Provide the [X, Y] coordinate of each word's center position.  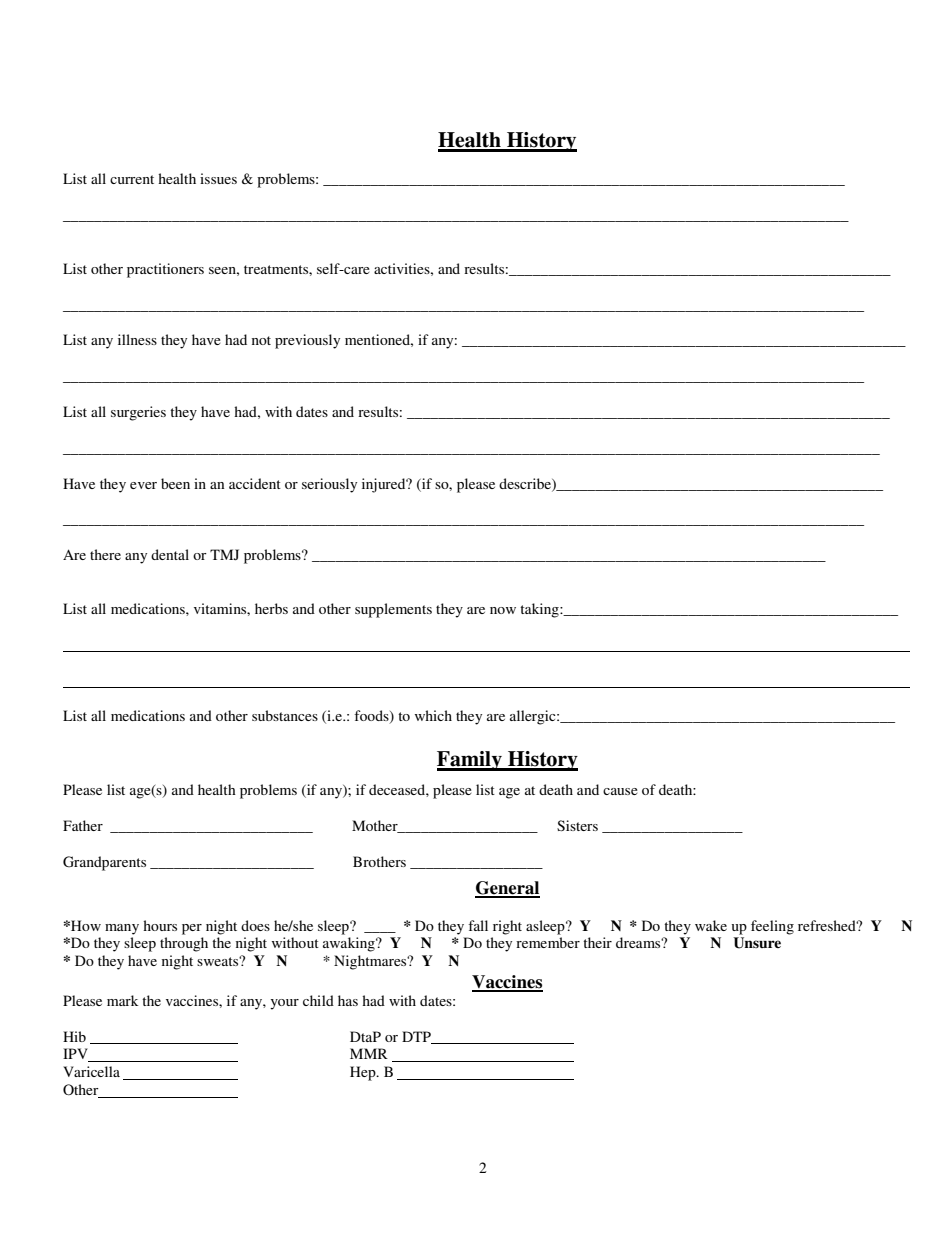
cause [620, 791]
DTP [417, 1037]
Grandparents [104, 863]
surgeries [138, 413]
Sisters [577, 825]
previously [307, 341]
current [132, 179]
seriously [329, 485]
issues [218, 178]
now [503, 610]
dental [170, 554]
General [507, 889]
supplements [393, 610]
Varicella [91, 1071]
